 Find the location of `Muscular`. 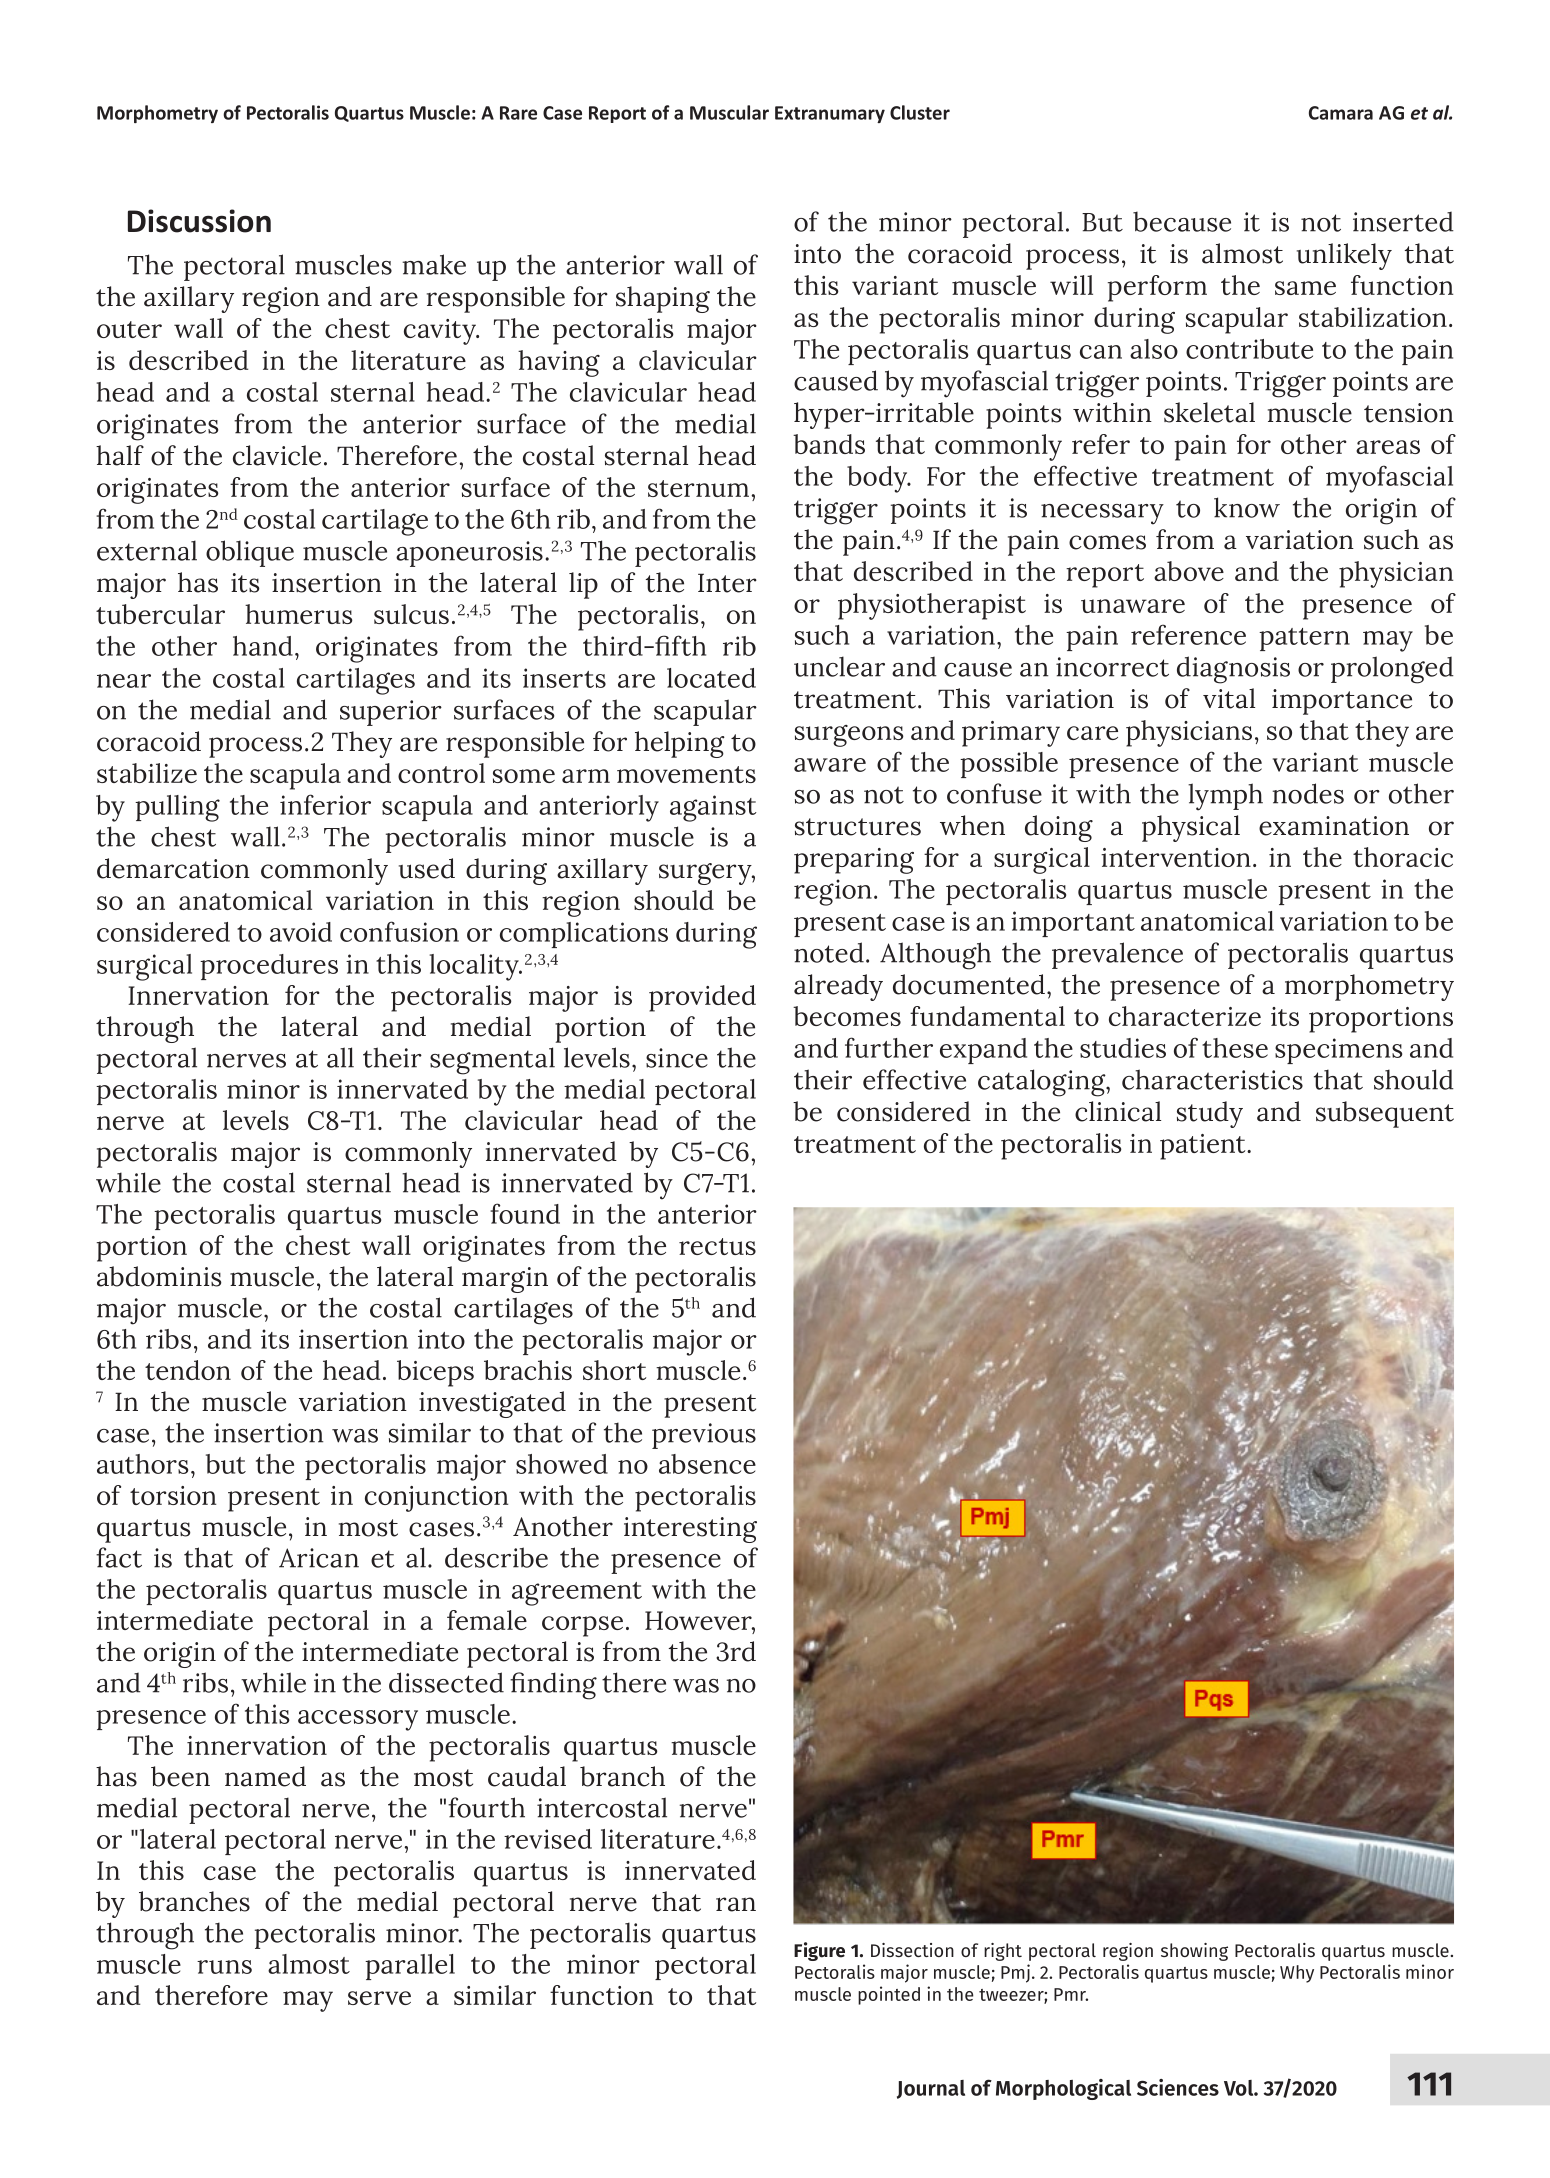

Muscular is located at coordinates (729, 112).
